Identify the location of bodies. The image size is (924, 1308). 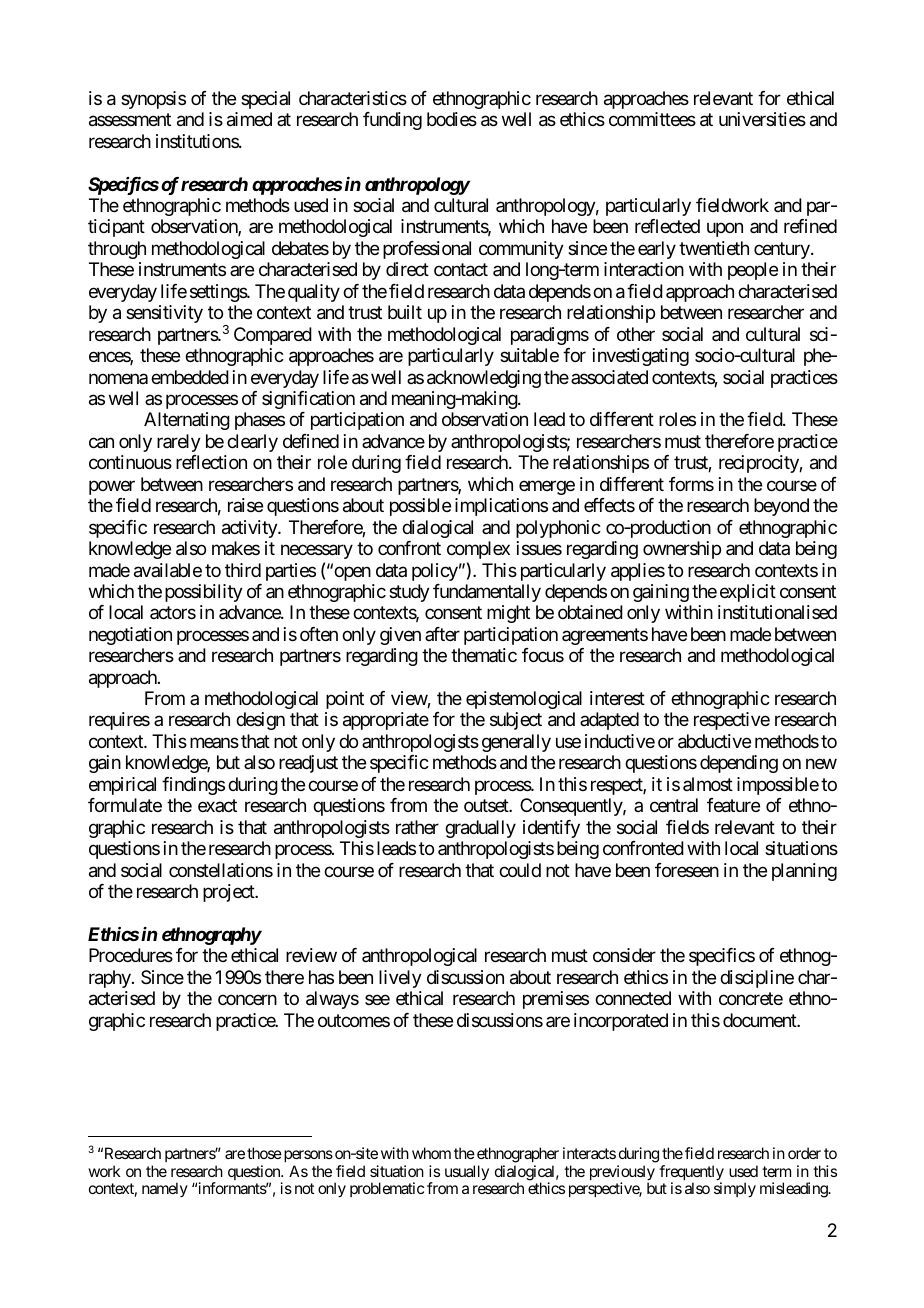
(452, 119).
